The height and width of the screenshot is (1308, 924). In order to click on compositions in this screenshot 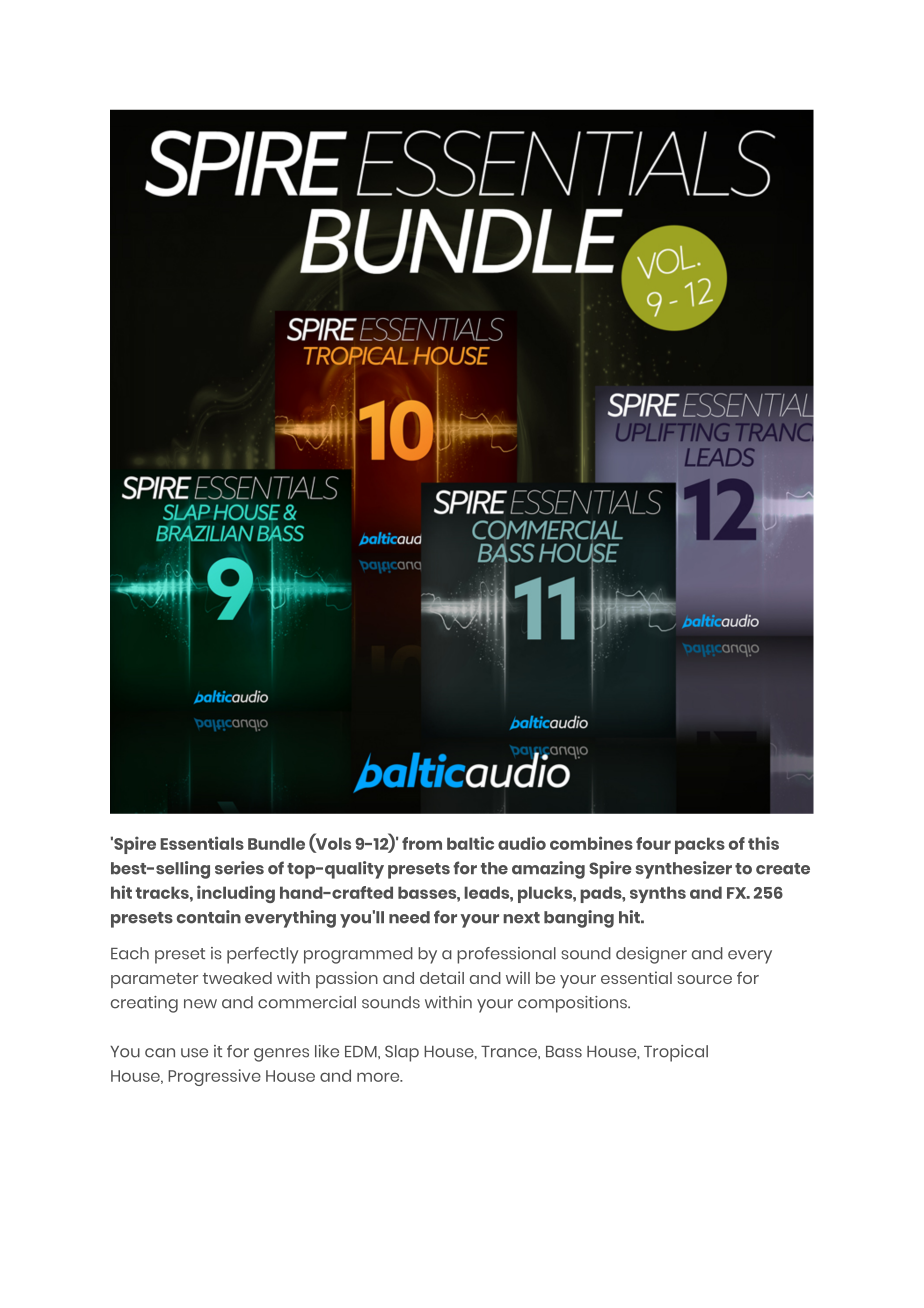, I will do `click(574, 1004)`.
